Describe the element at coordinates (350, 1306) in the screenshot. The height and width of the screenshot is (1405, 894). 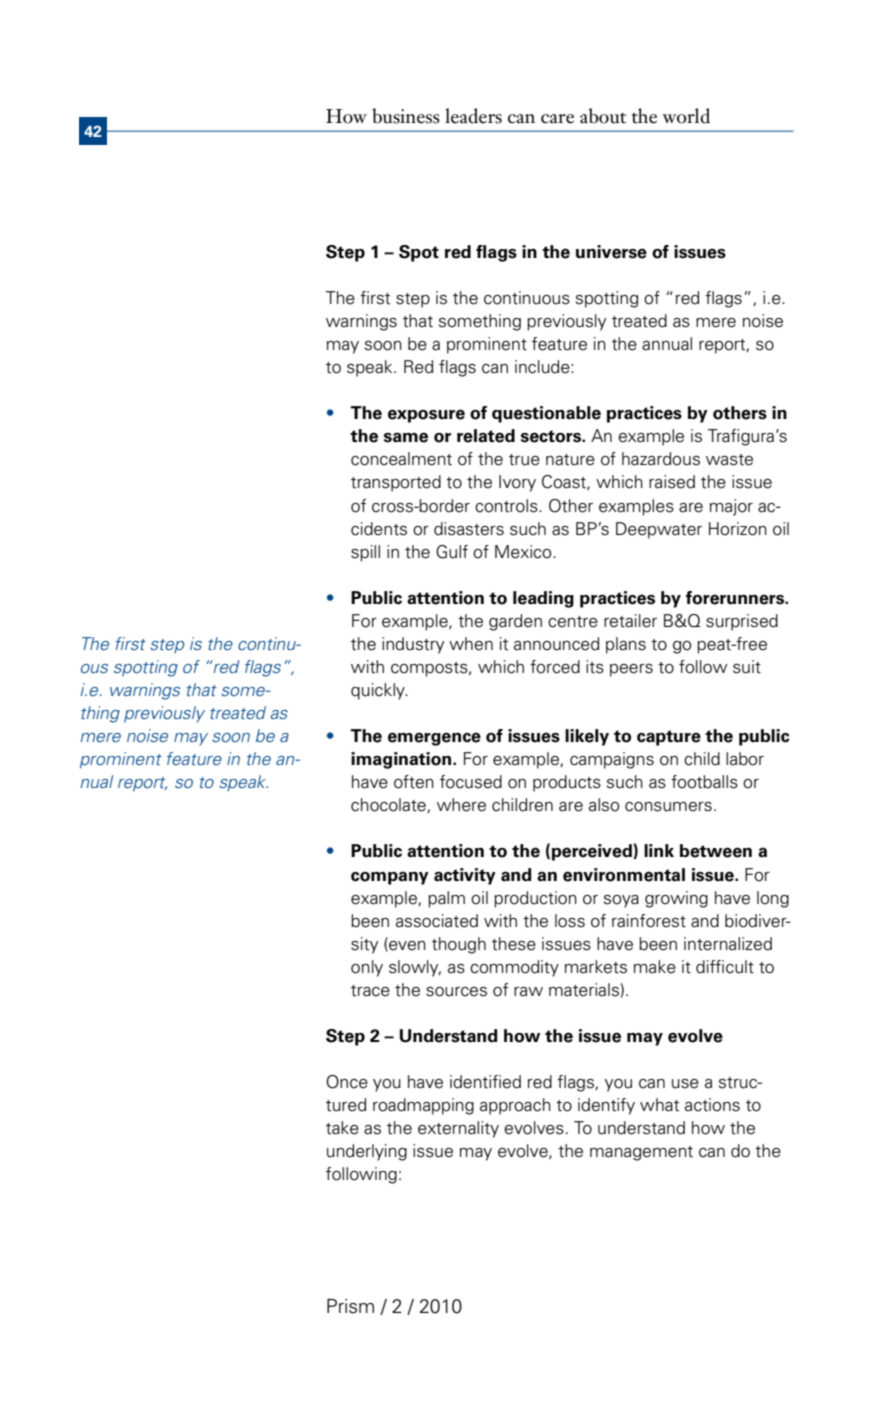
I see `Prism` at that location.
